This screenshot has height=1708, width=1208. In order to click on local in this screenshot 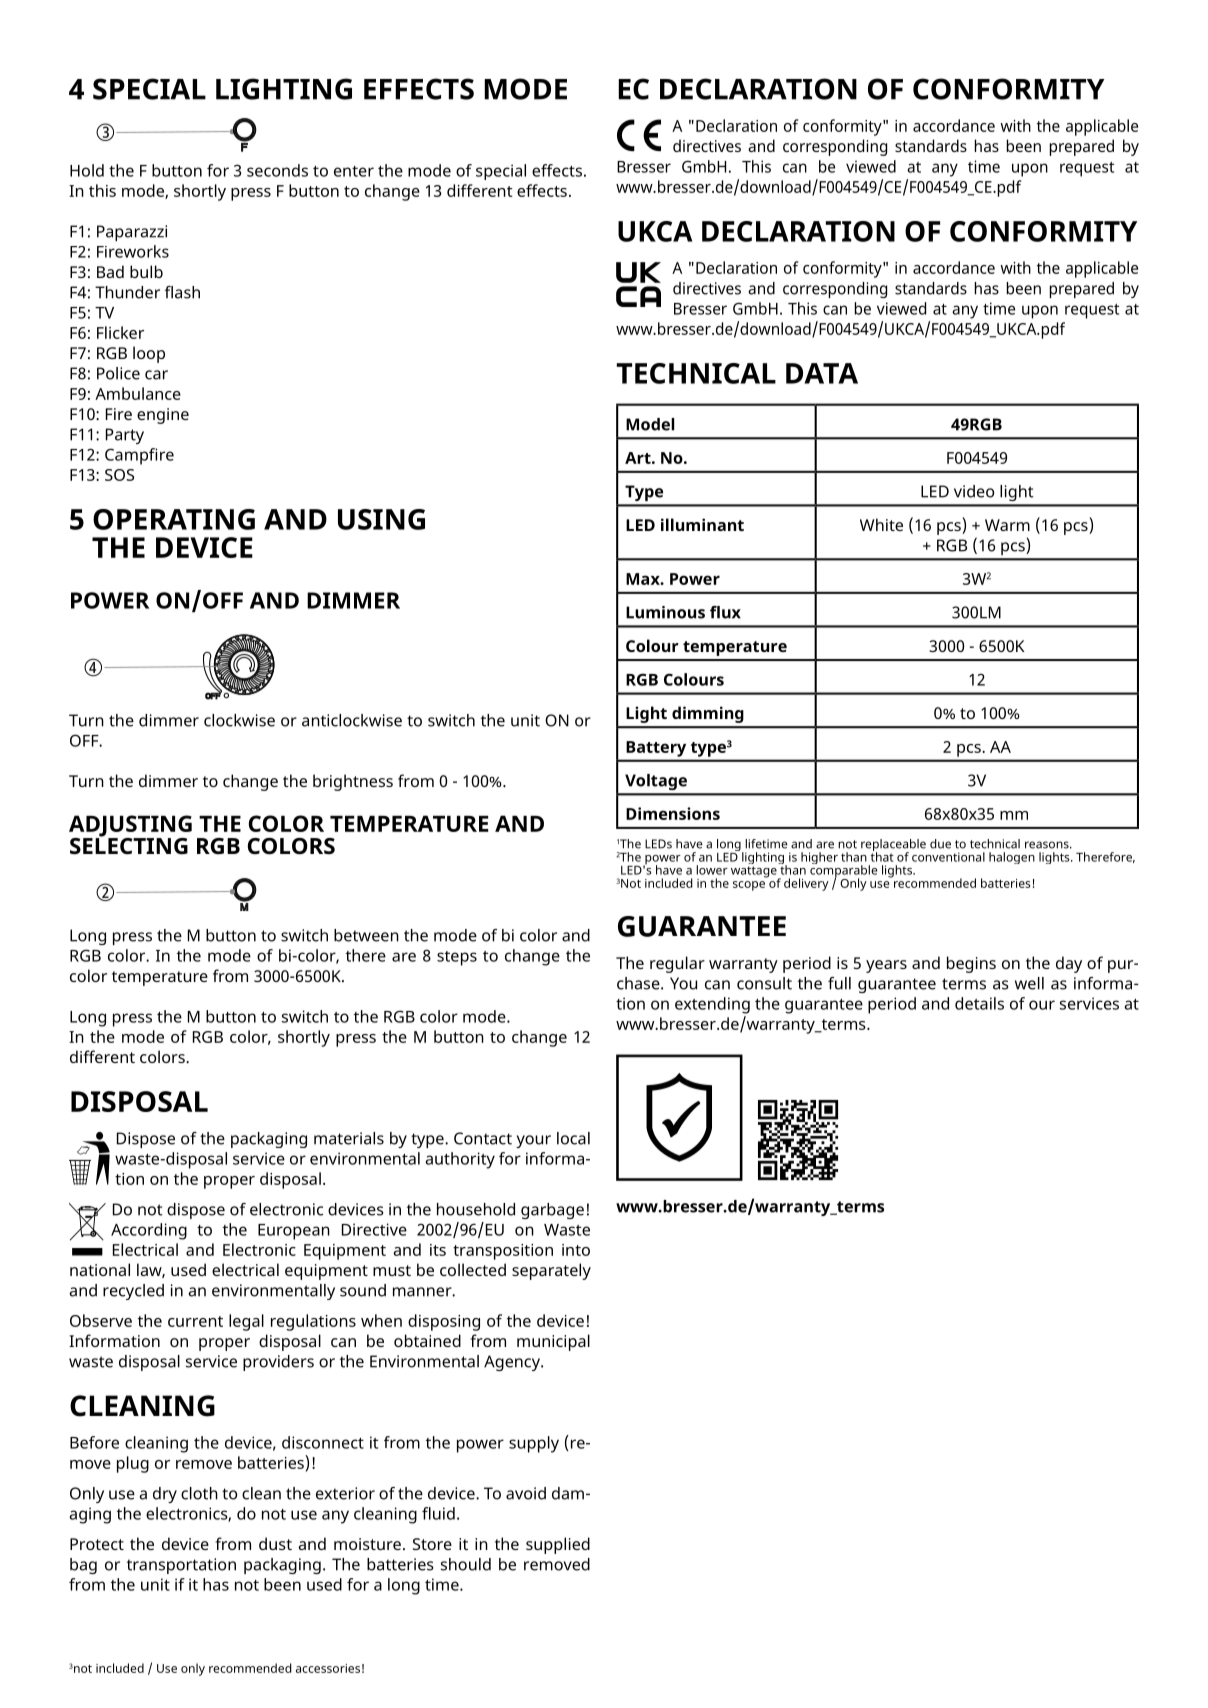, I will do `click(573, 1138)`.
